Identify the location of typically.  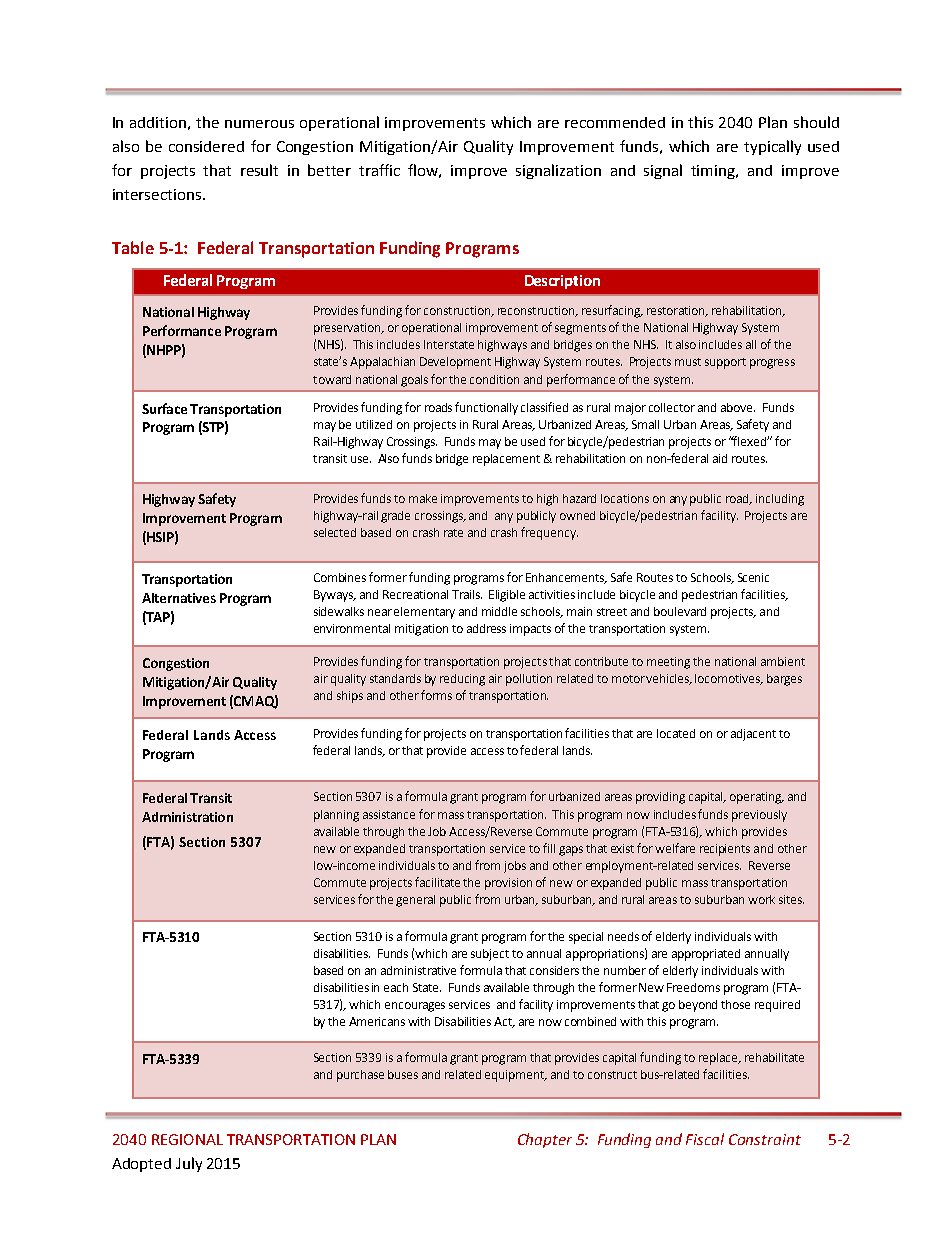
(772, 147).
